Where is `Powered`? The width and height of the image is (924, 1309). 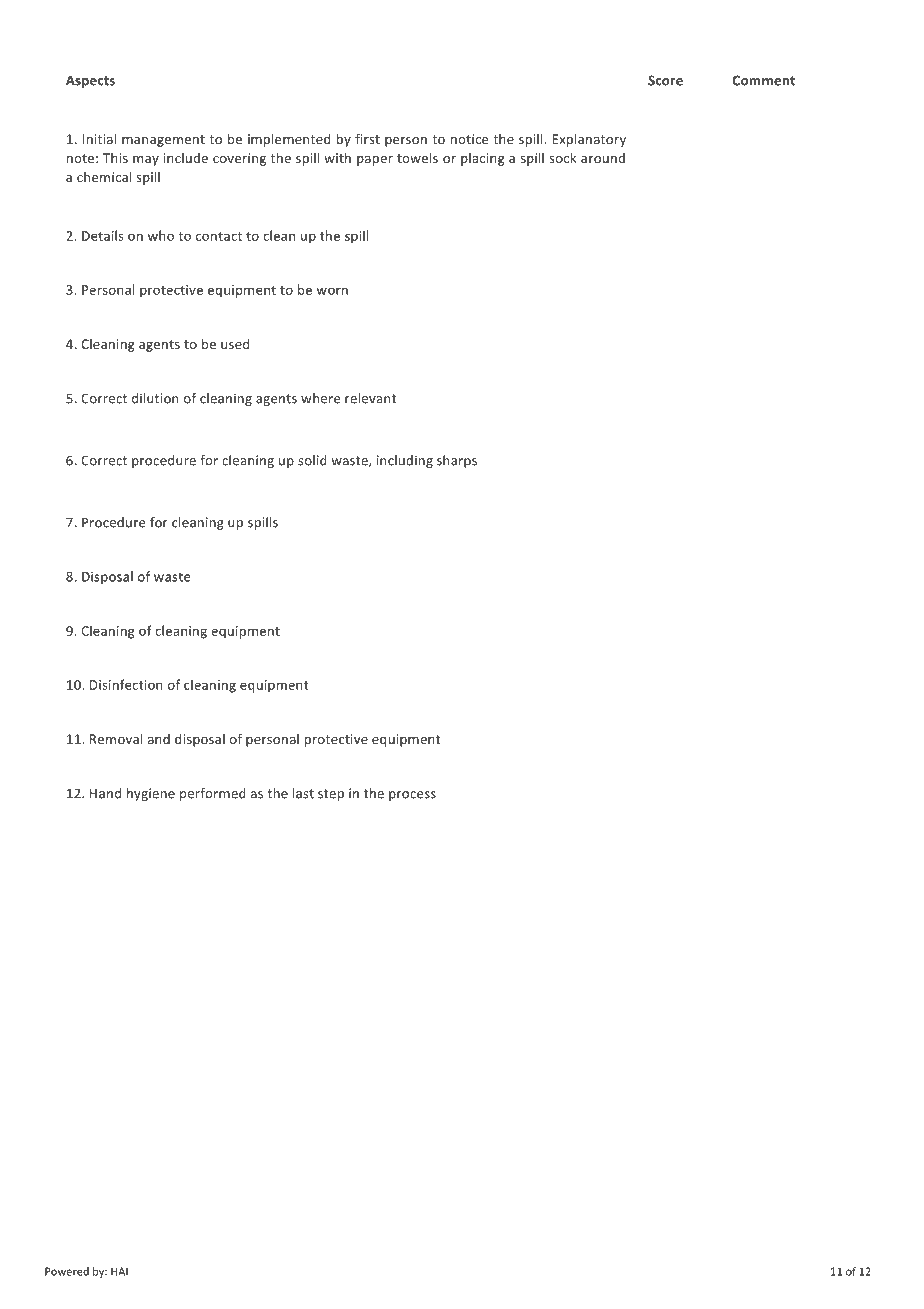
Powered is located at coordinates (67, 1271).
